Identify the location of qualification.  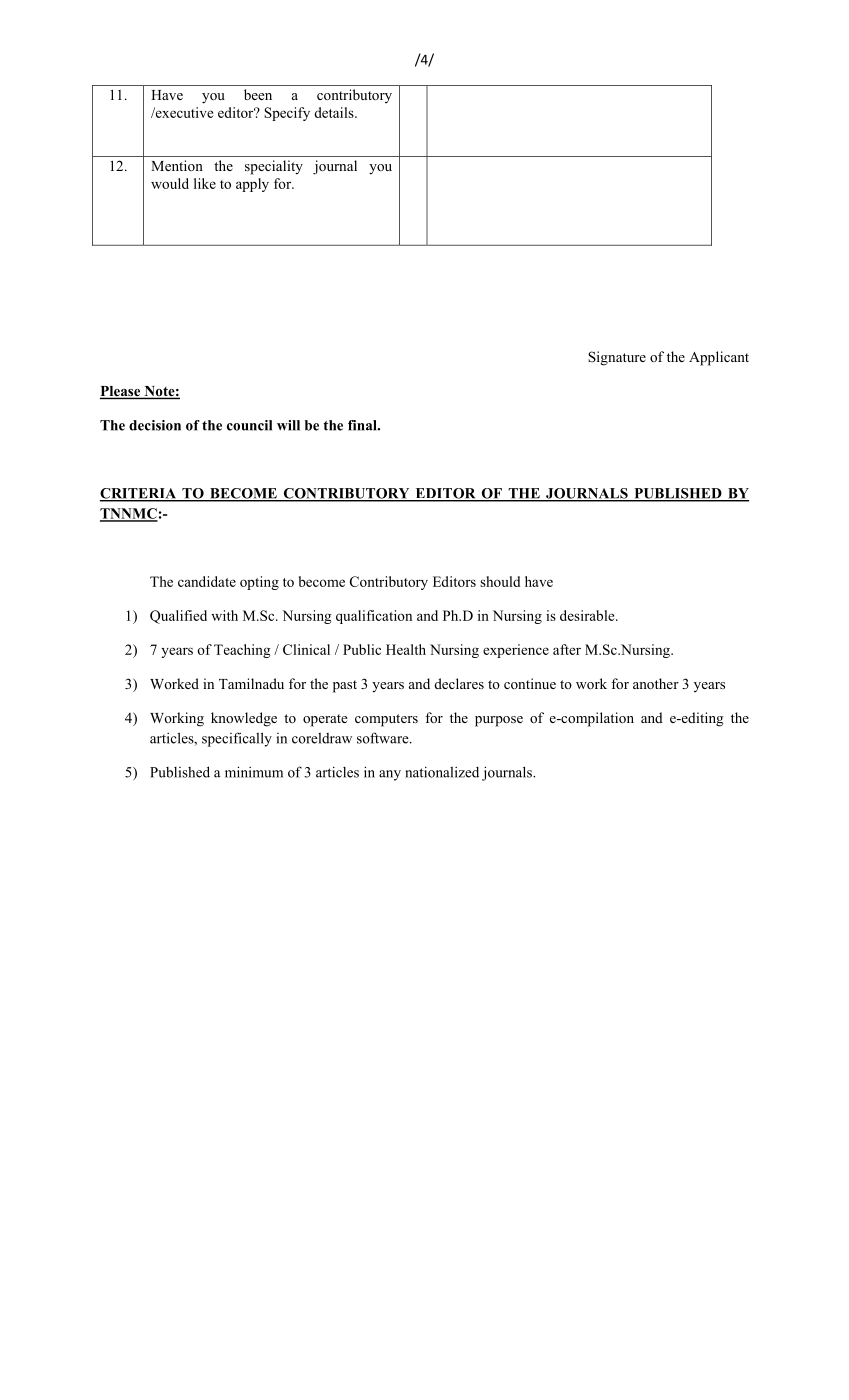
(374, 617).
